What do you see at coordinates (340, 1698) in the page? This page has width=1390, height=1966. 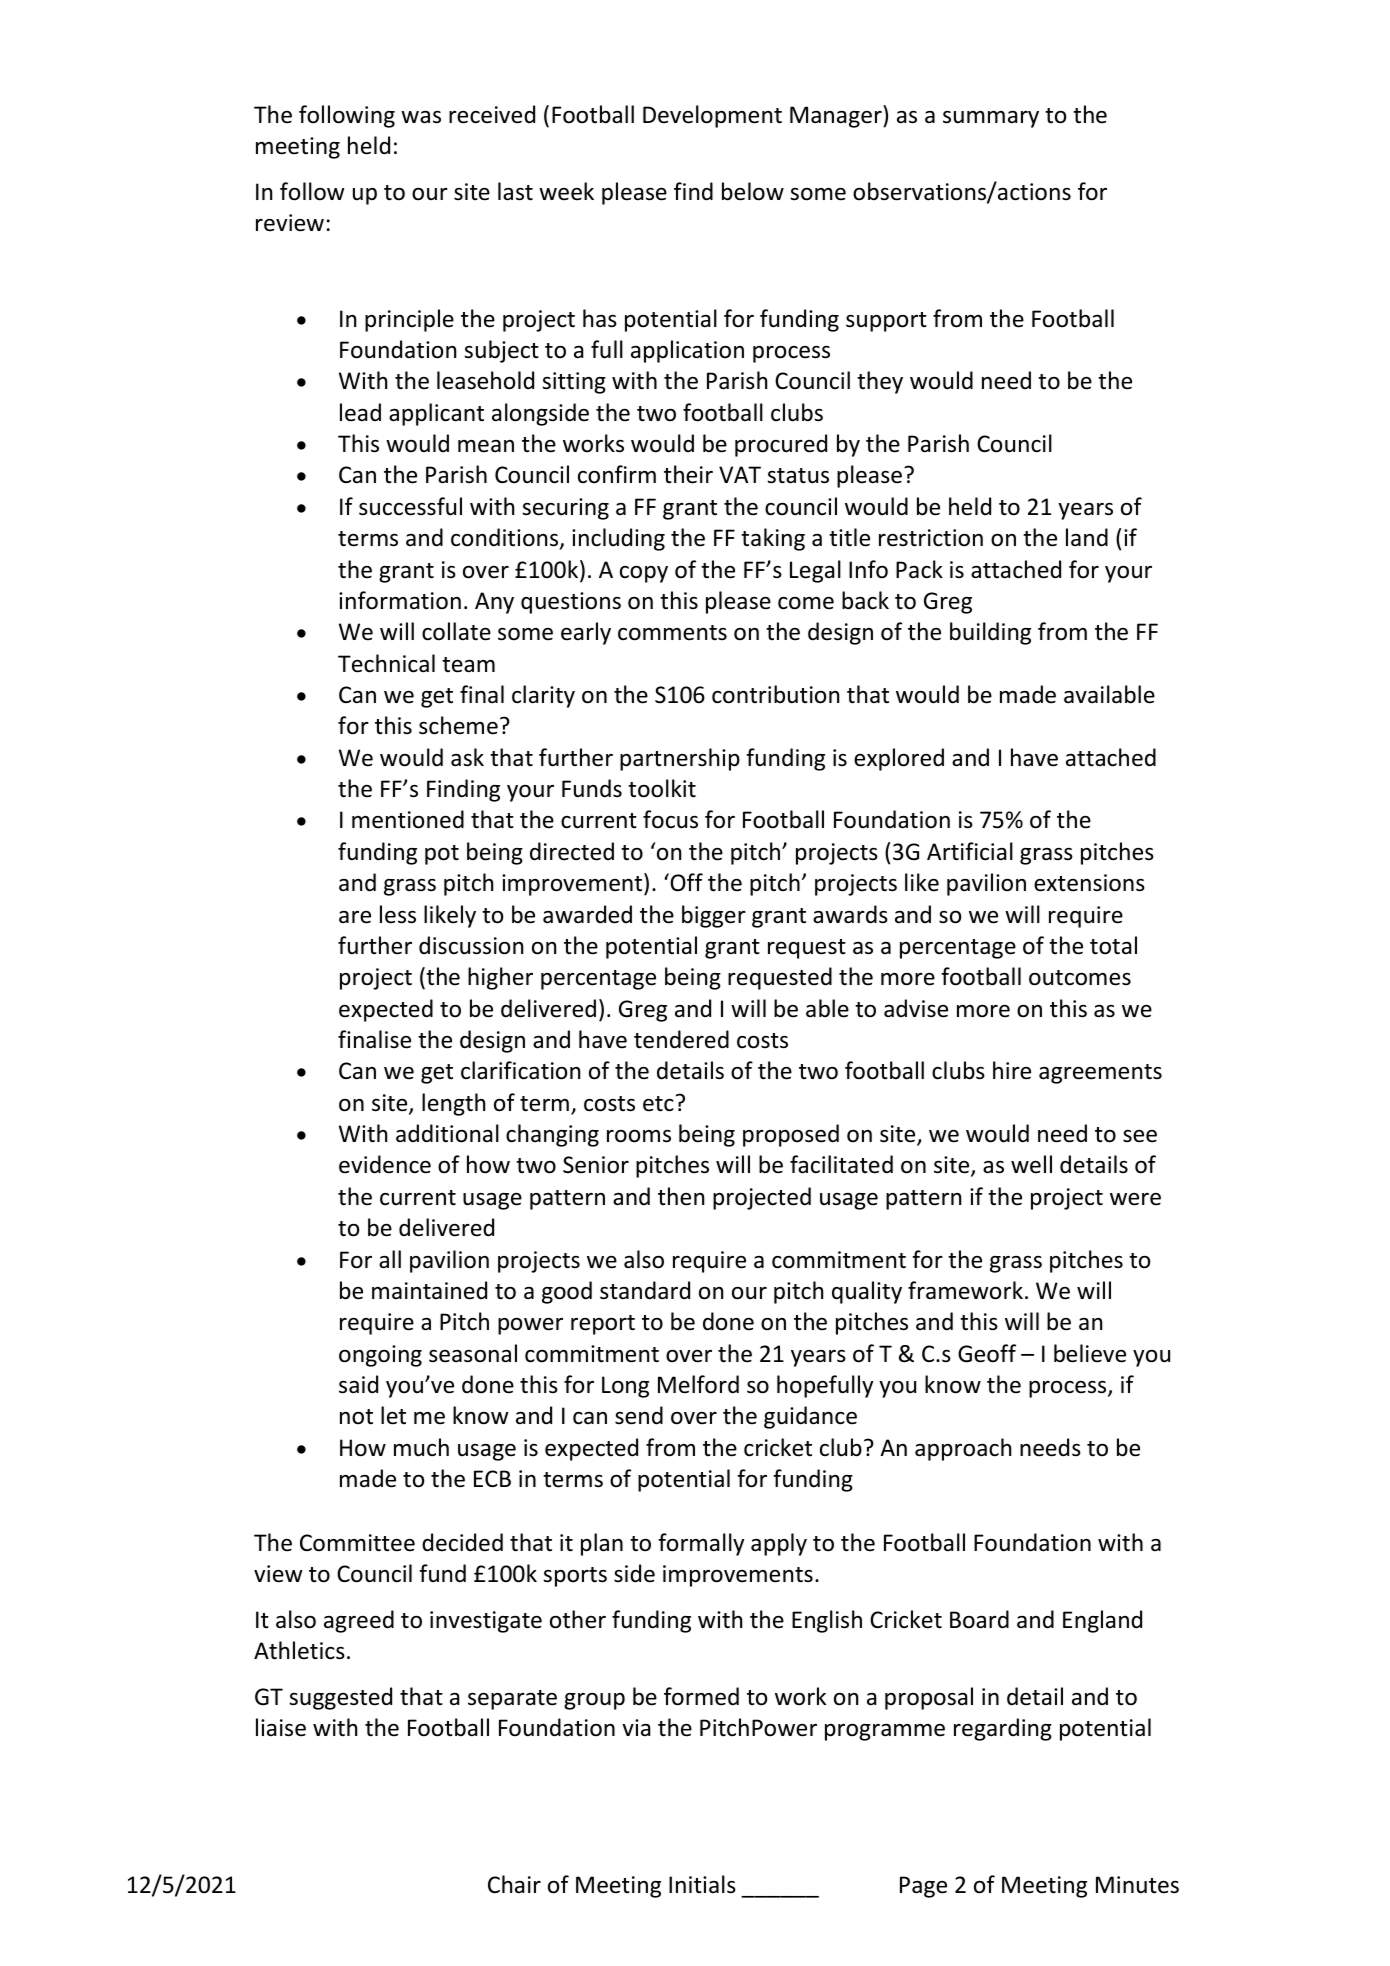 I see `suggested` at bounding box center [340, 1698].
